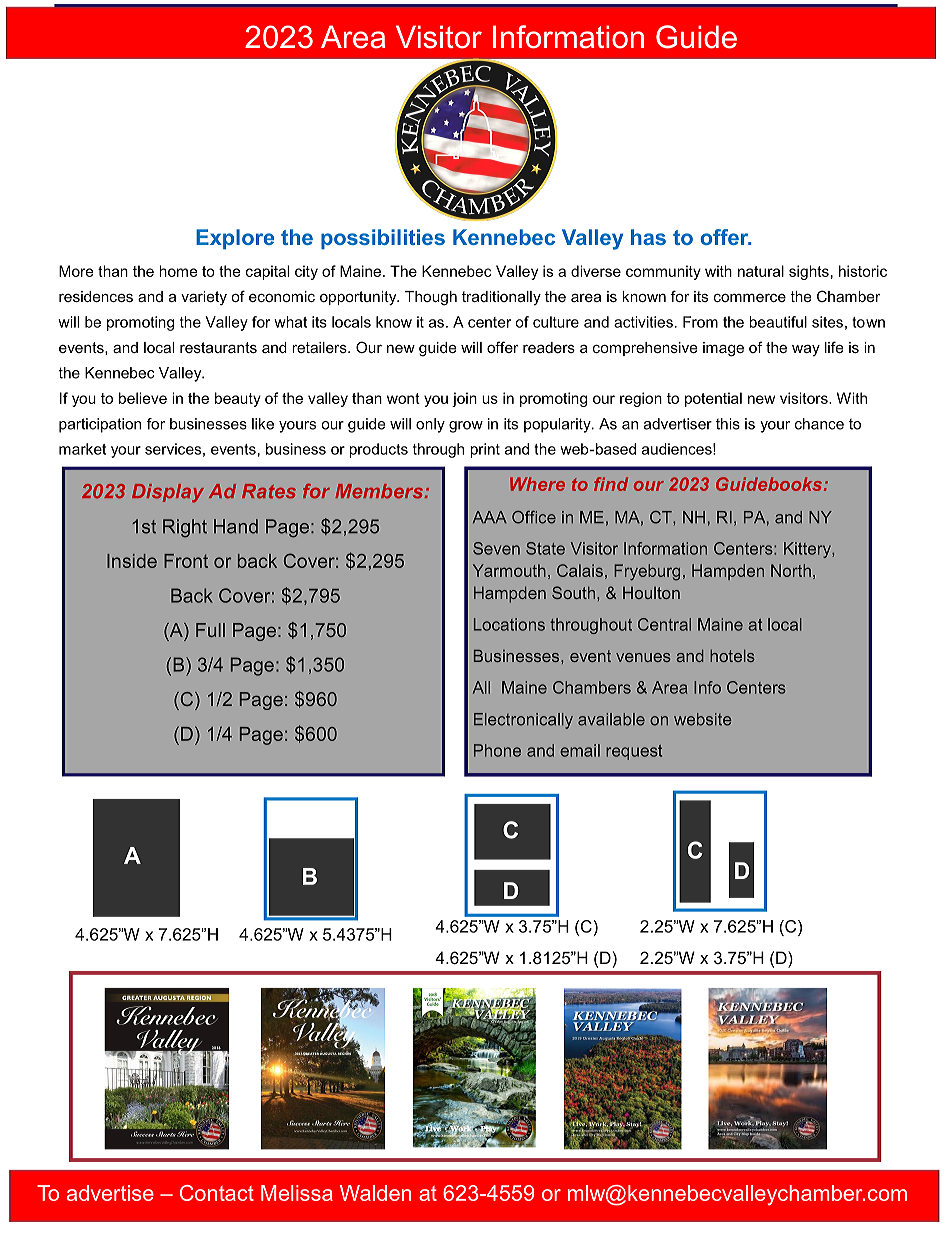 The height and width of the screenshot is (1233, 952). What do you see at coordinates (217, 1193) in the screenshot?
I see `Contact` at bounding box center [217, 1193].
